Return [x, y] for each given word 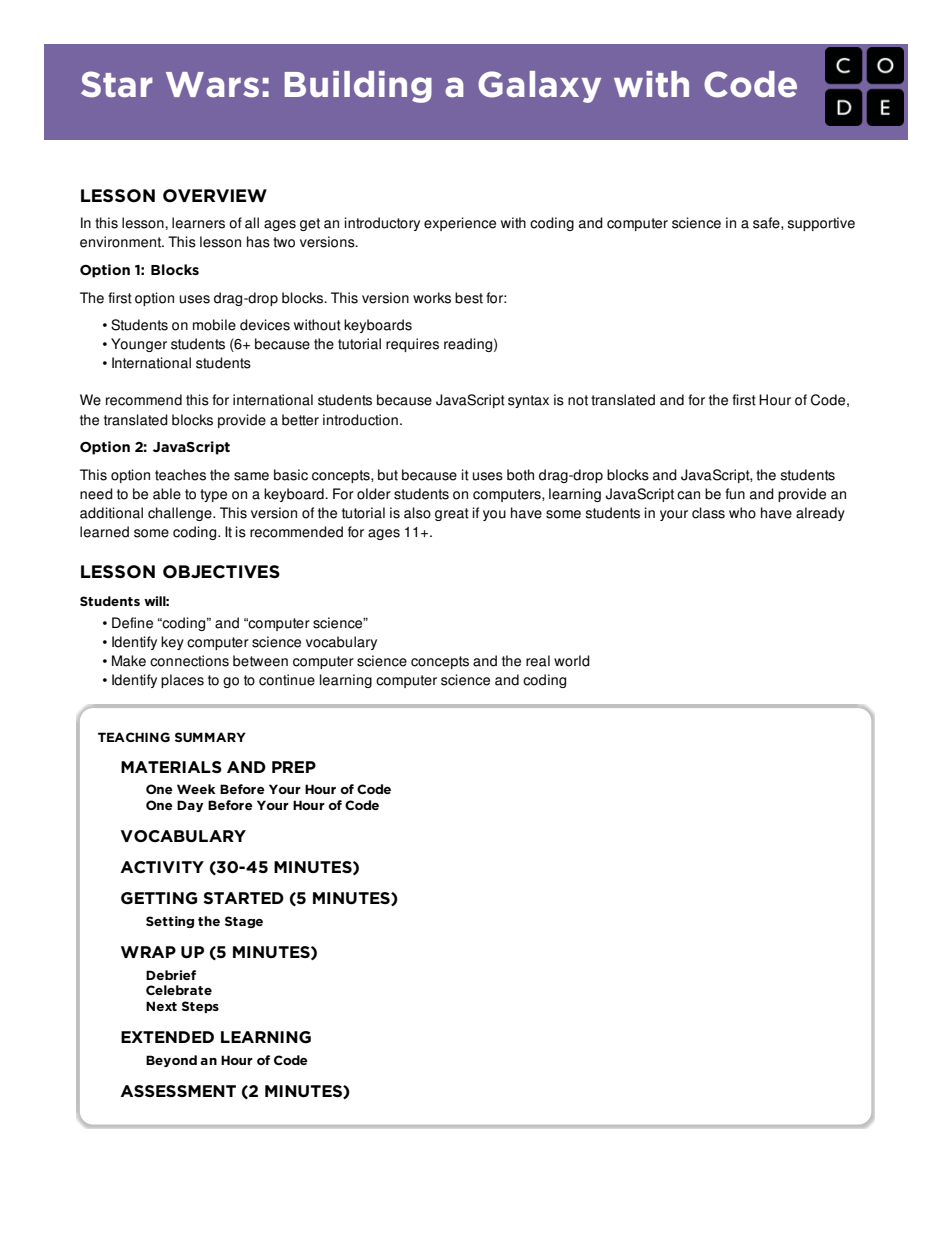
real [538, 661]
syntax [528, 401]
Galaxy [539, 87]
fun [735, 494]
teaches [180, 475]
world [572, 661]
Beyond [171, 1061]
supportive [821, 224]
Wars [212, 84]
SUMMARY [210, 737]
